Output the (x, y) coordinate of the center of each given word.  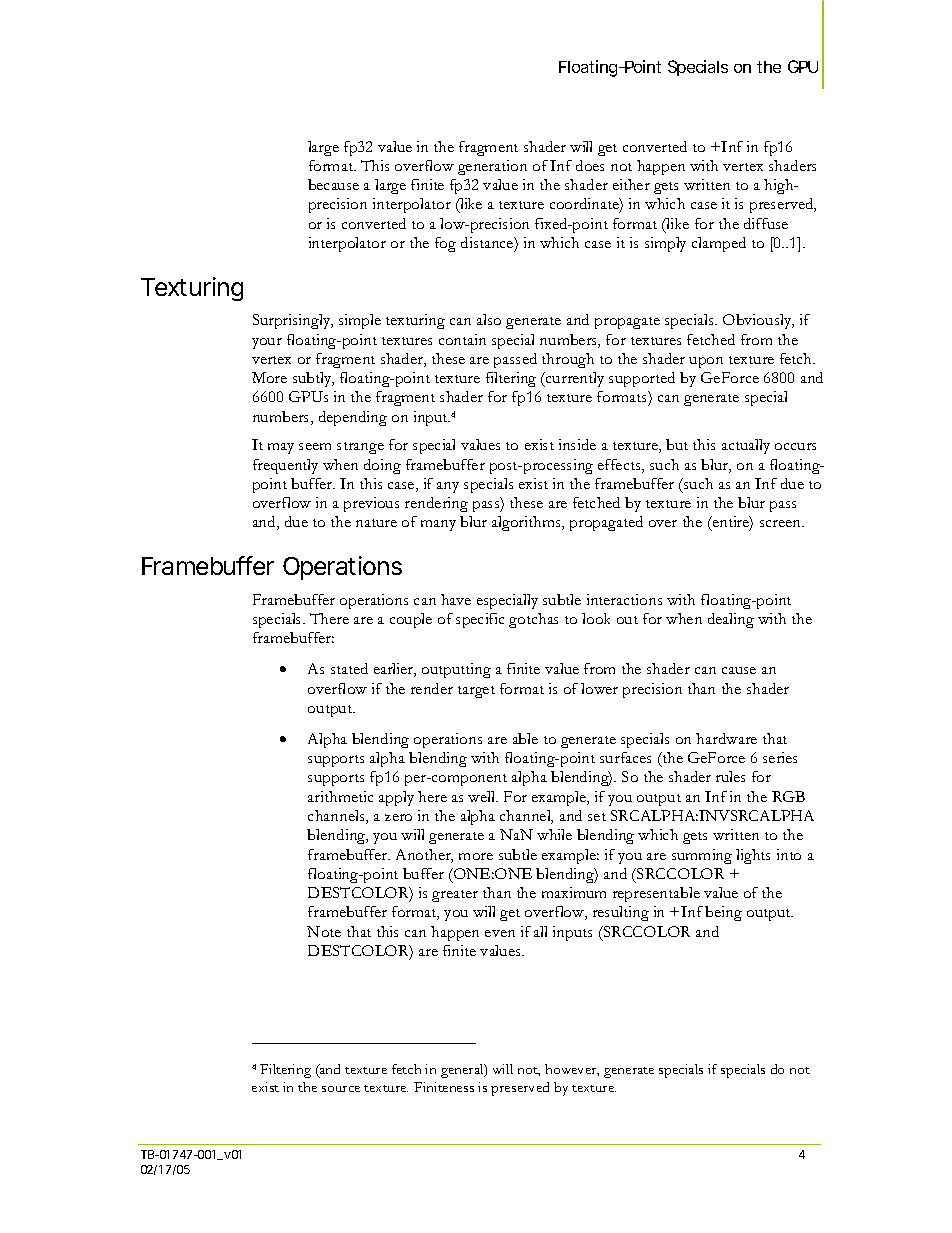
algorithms (527, 523)
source (341, 1089)
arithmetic (340, 796)
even (500, 933)
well (483, 796)
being (723, 913)
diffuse (766, 223)
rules (730, 776)
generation (492, 167)
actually (746, 446)
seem (315, 446)
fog (445, 244)
